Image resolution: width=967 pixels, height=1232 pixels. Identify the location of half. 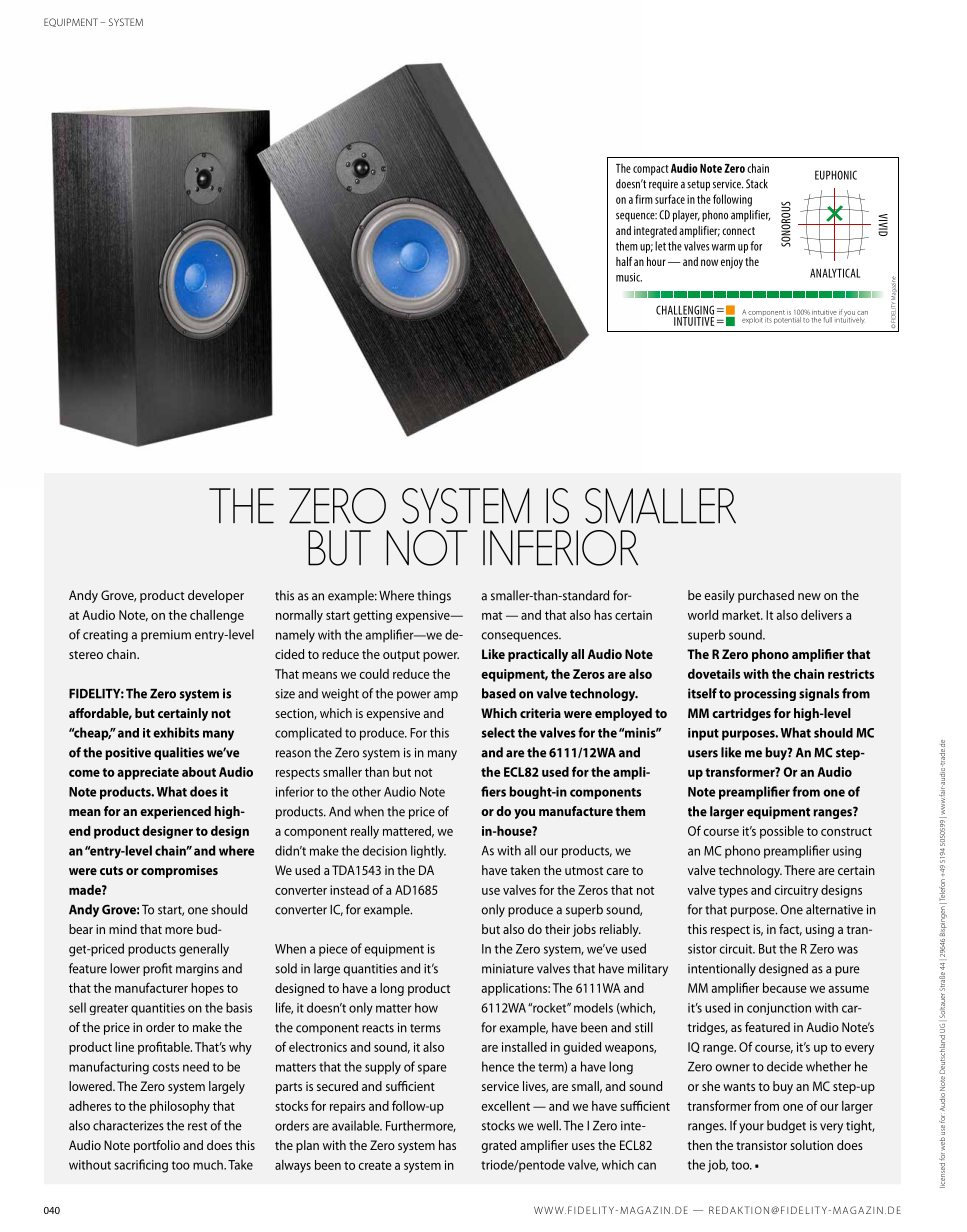
(624, 261).
